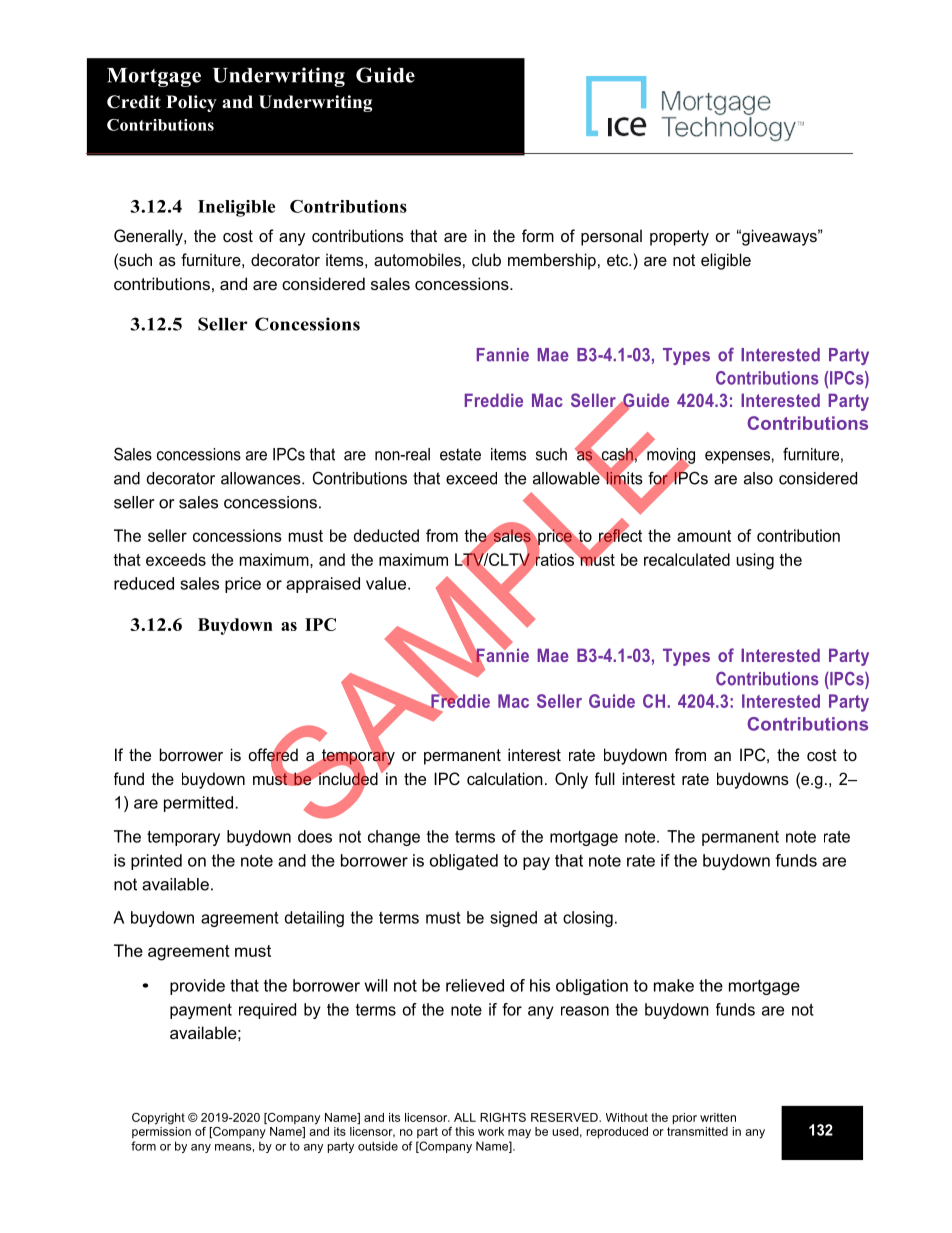  What do you see at coordinates (262, 478) in the screenshot?
I see `allowances` at bounding box center [262, 478].
